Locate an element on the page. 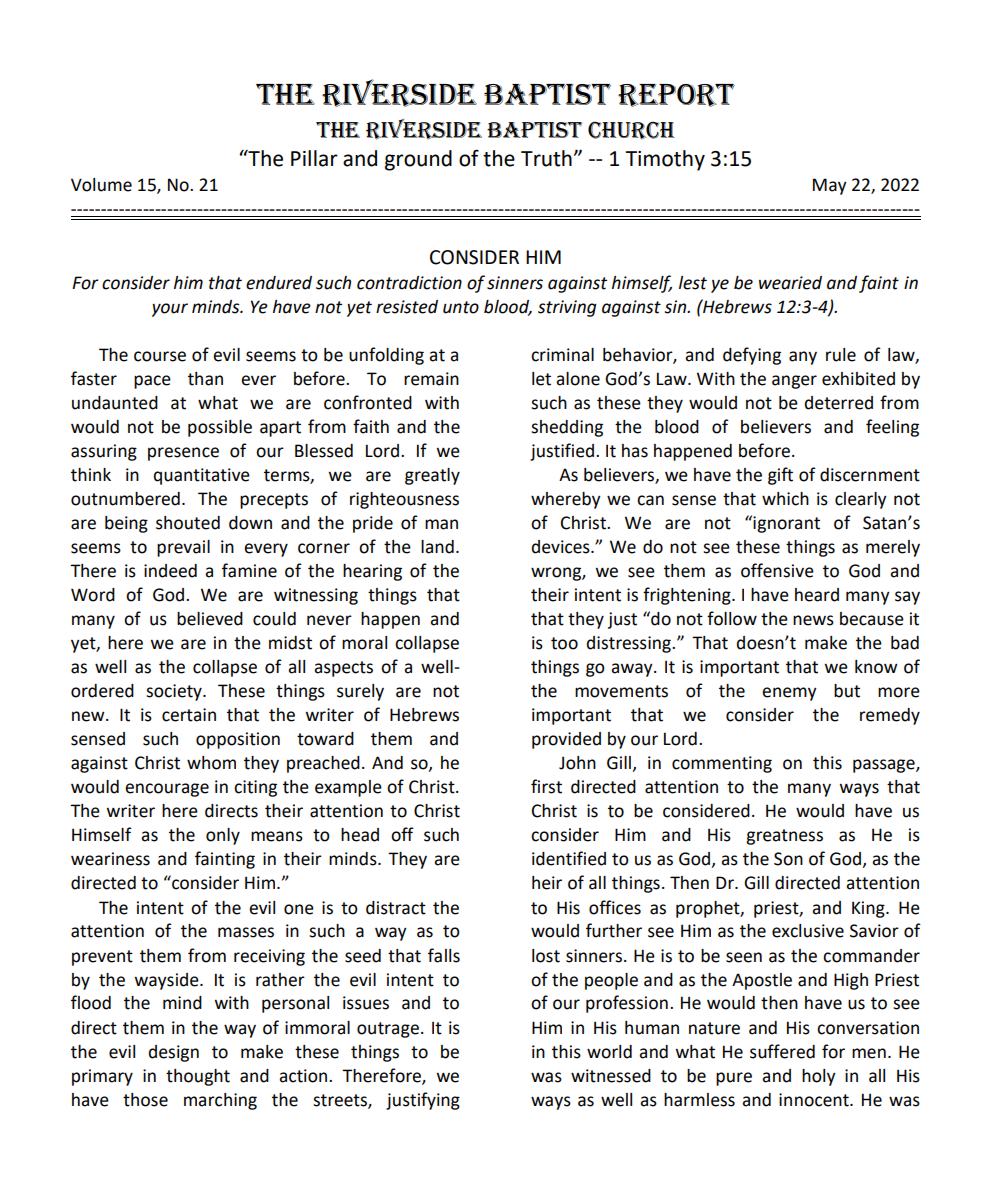  whom is located at coordinates (211, 763).
